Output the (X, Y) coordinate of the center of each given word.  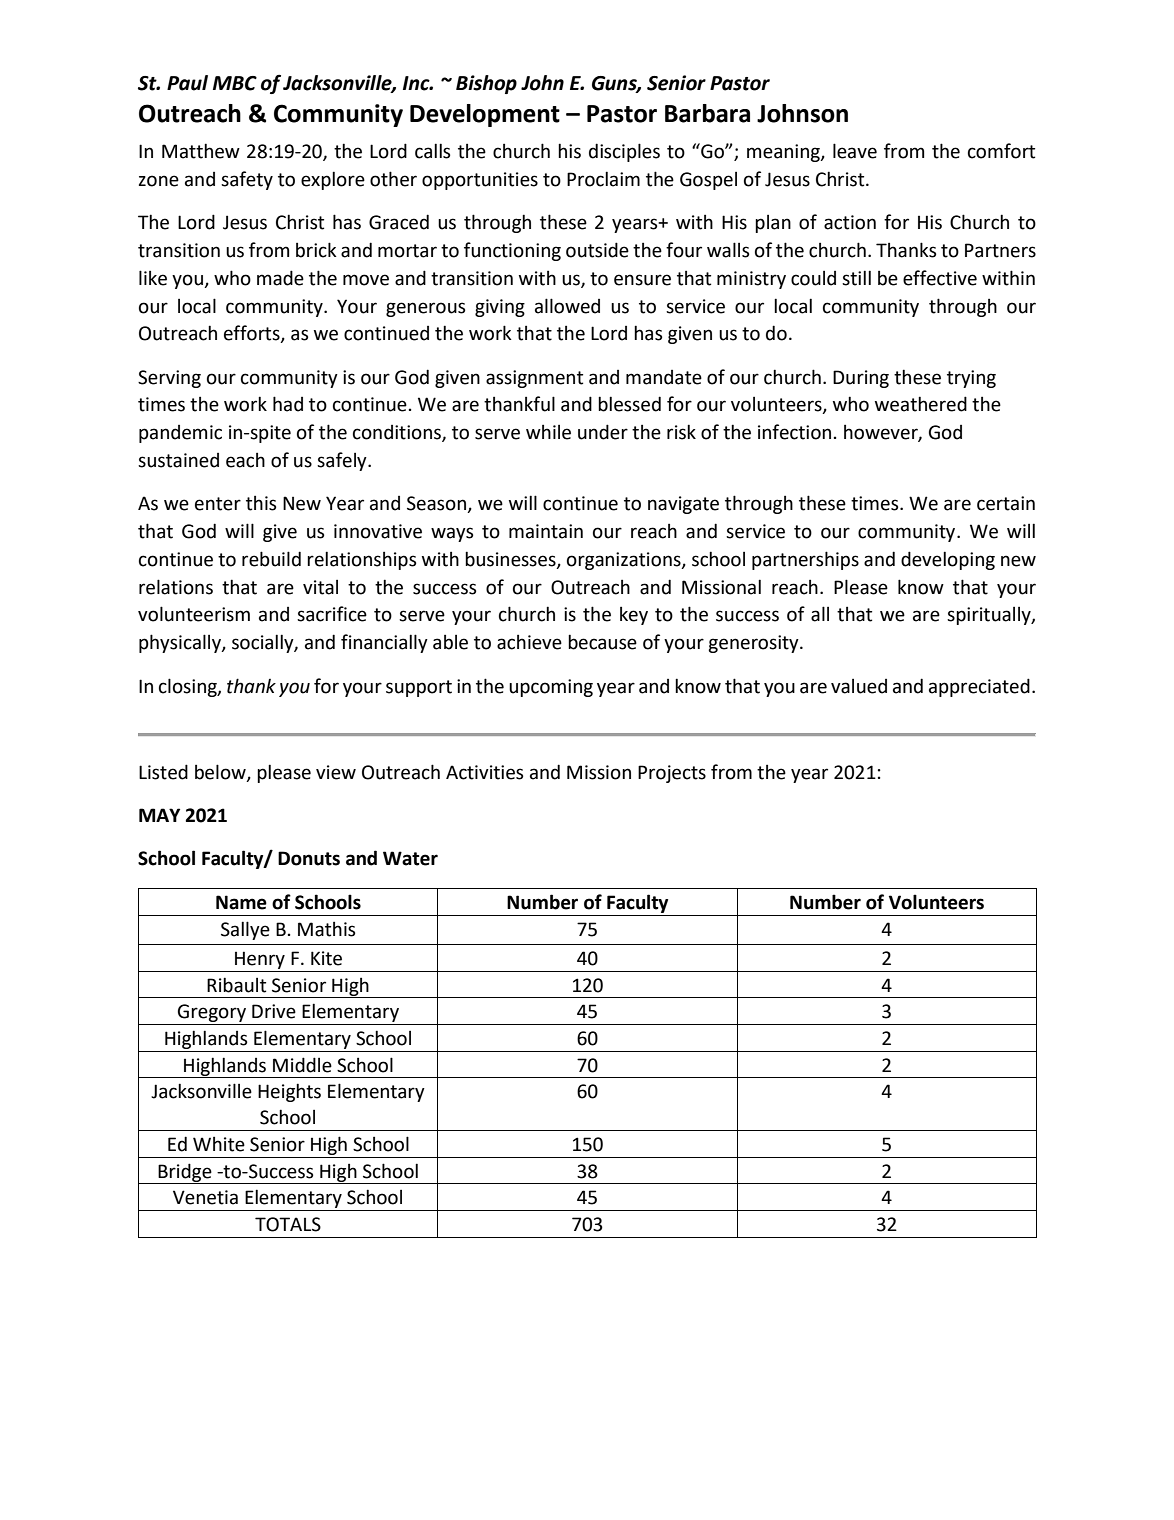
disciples (624, 152)
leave (855, 151)
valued (859, 686)
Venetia (205, 1197)
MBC (235, 83)
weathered (921, 404)
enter (218, 504)
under (603, 432)
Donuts (309, 858)
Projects (672, 774)
